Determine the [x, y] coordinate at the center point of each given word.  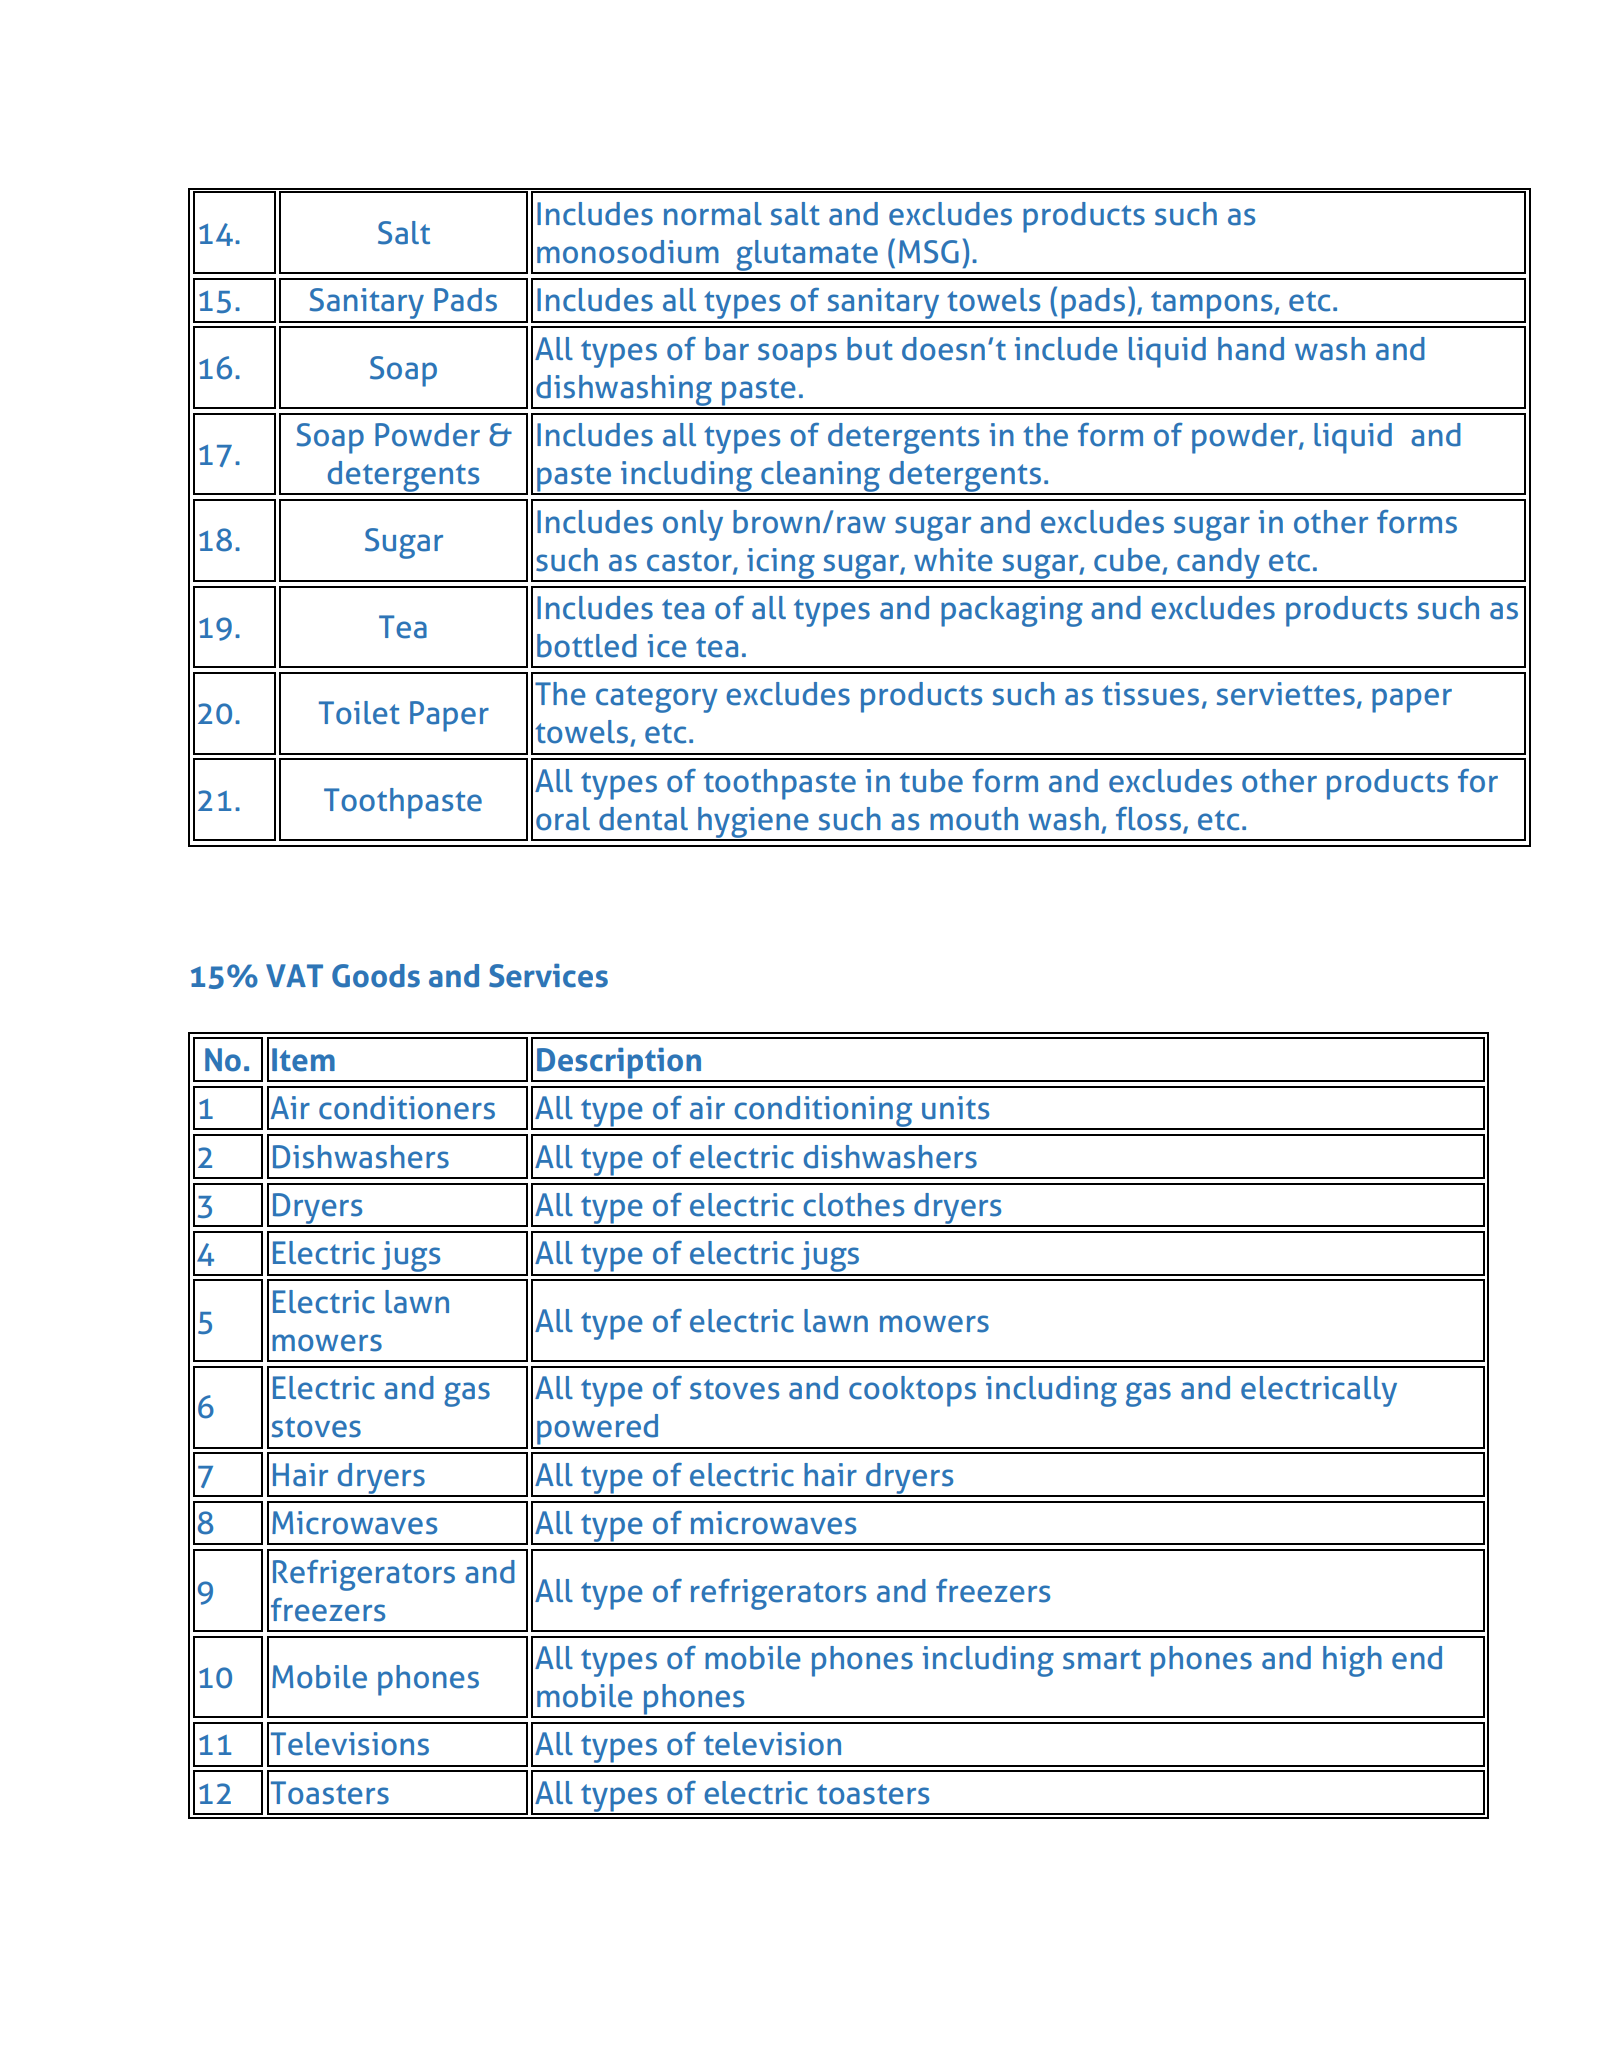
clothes [853, 1205]
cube [1127, 560]
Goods [376, 976]
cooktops [912, 1391]
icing [781, 564]
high [1352, 1661]
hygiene [753, 823]
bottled [587, 646]
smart [1102, 1659]
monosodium [628, 252]
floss [1148, 819]
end [1417, 1658]
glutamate [807, 256]
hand [1251, 349]
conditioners [407, 1108]
